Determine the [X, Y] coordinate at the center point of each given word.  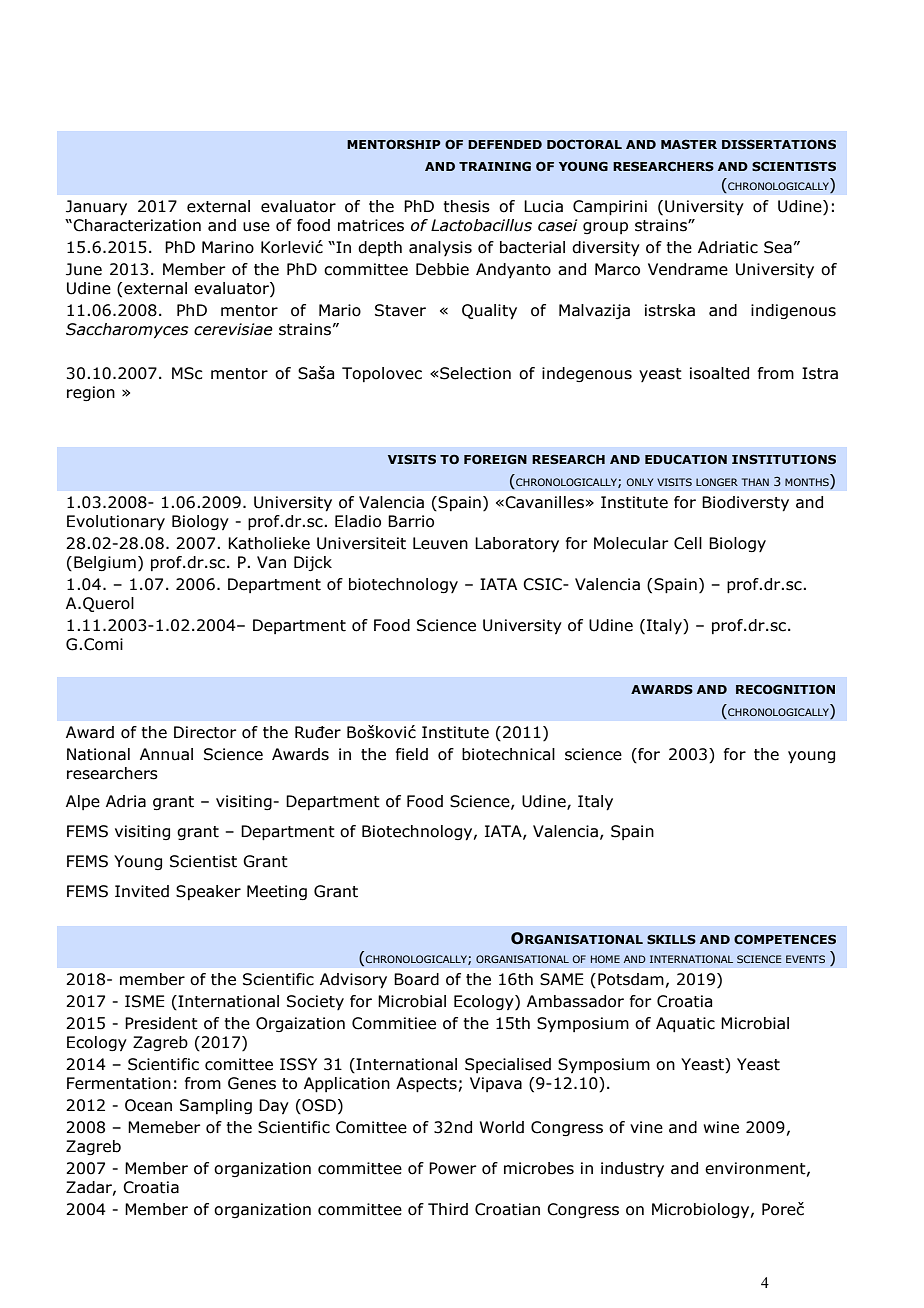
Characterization [136, 225]
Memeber [164, 1127]
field [412, 754]
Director [205, 732]
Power [453, 1168]
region [91, 393]
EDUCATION [686, 459]
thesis [466, 206]
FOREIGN [495, 459]
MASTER [689, 144]
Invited [142, 891]
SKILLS [671, 939]
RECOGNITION [785, 689]
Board [416, 979]
